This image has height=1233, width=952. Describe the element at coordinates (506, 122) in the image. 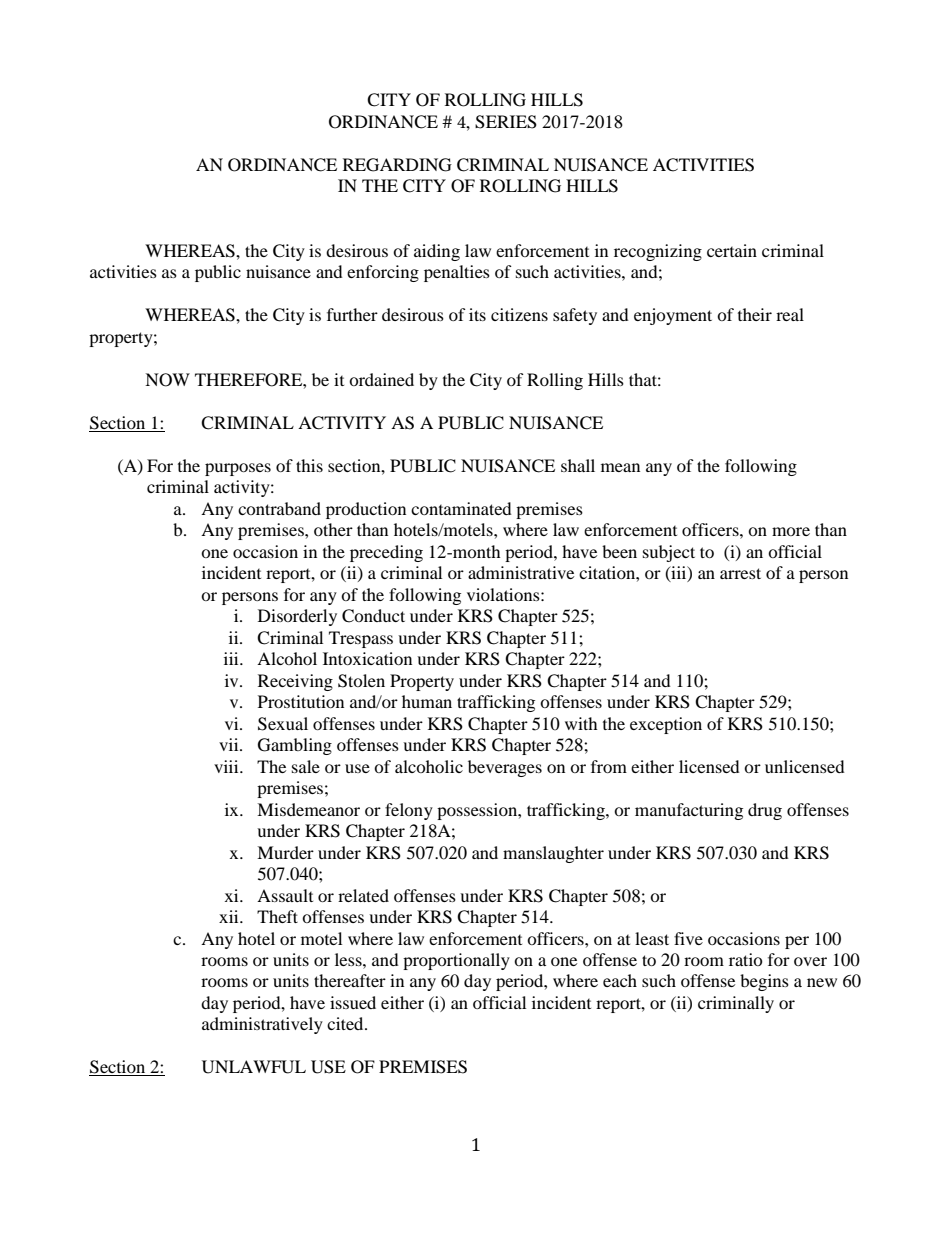

I see `SERIES` at that location.
